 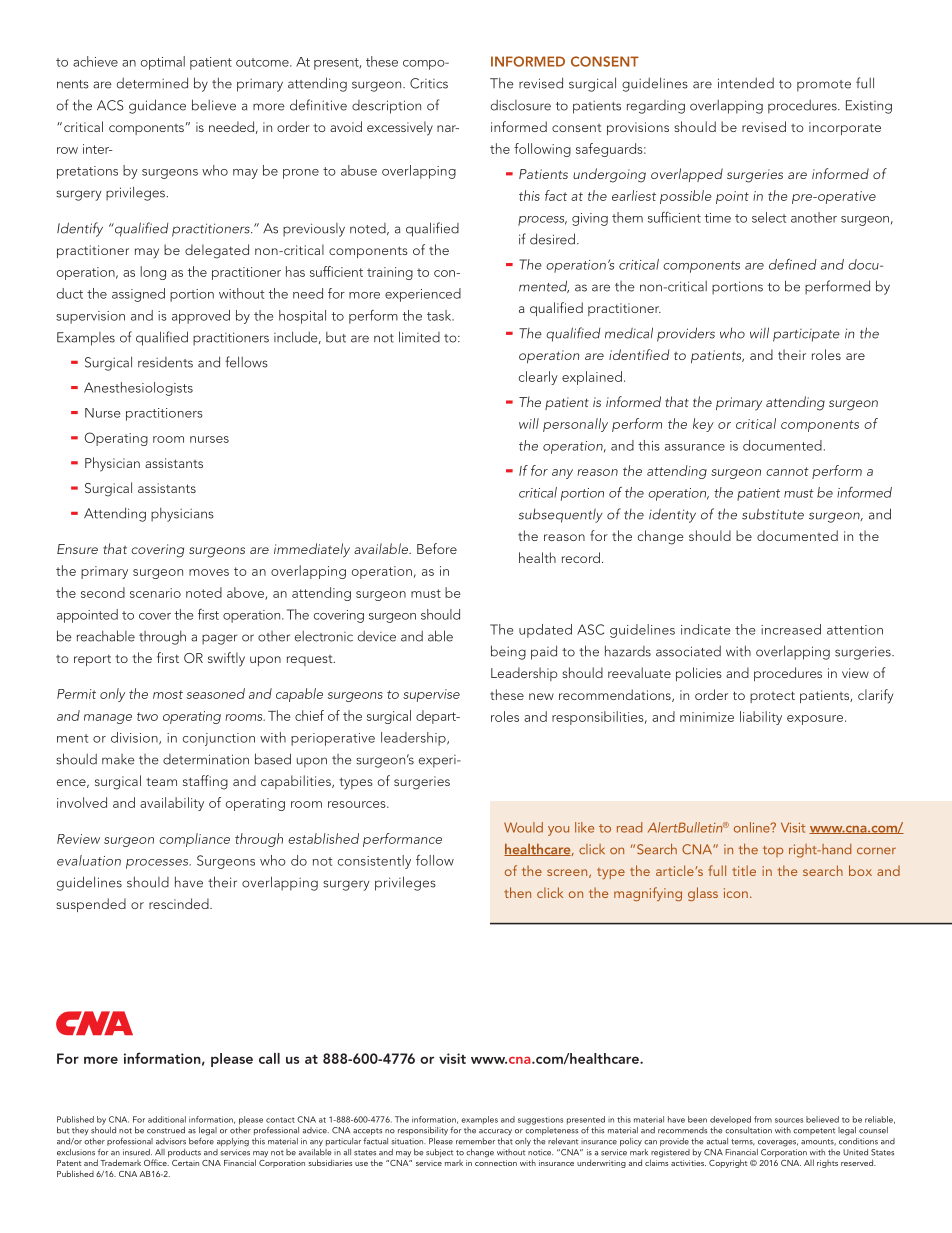 I want to click on guidance, so click(x=157, y=106).
